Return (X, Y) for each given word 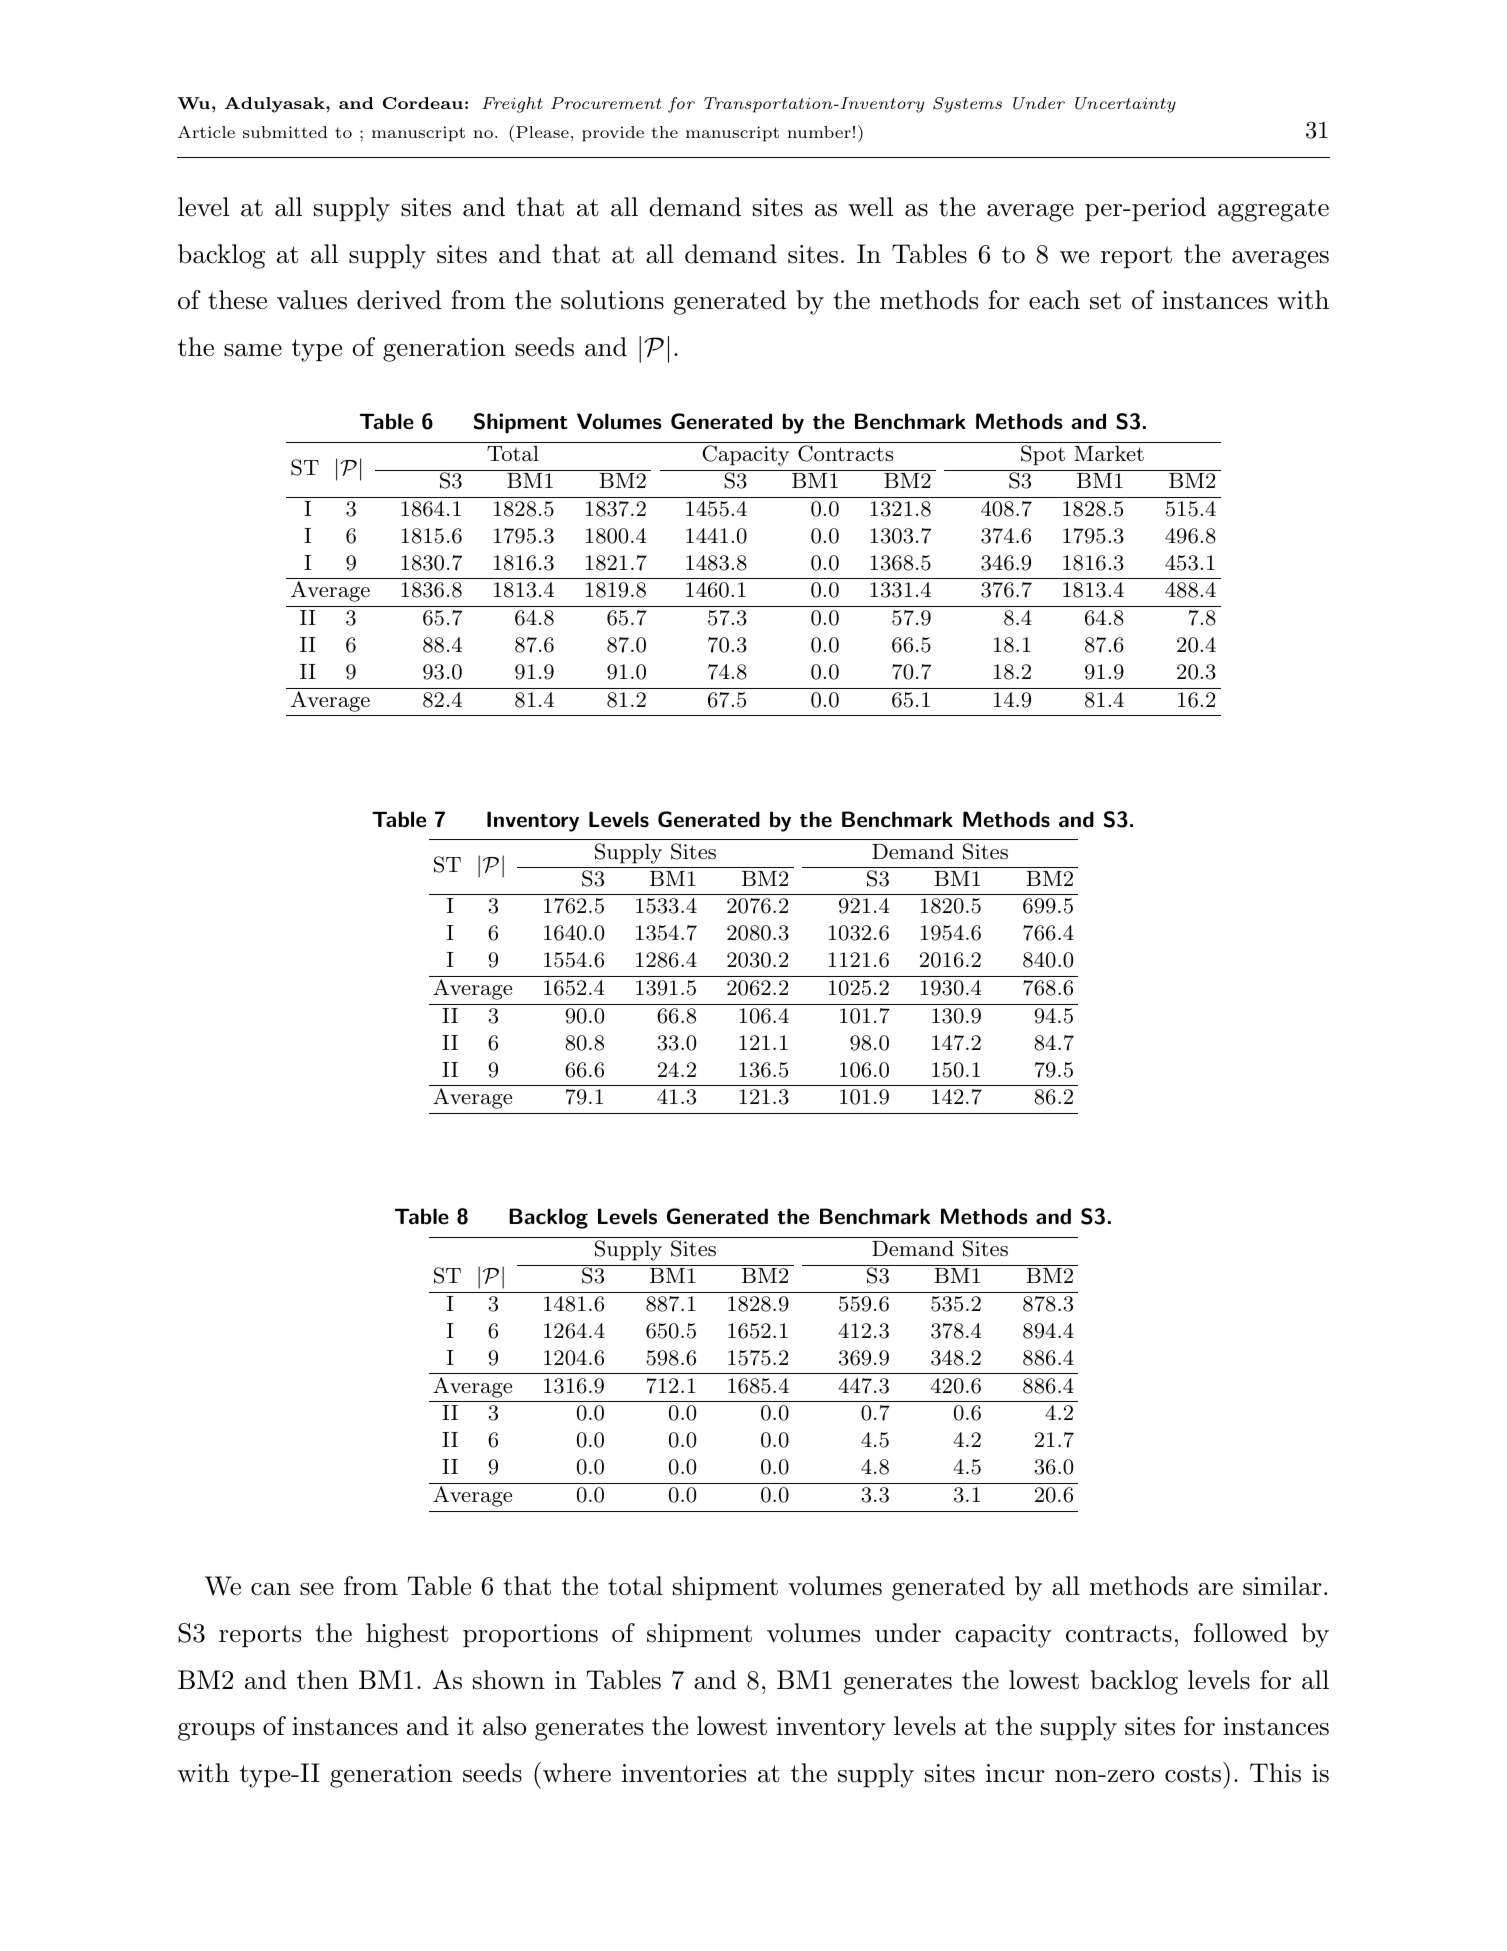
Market (1109, 453)
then (322, 1680)
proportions (530, 1636)
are (1215, 1589)
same (253, 350)
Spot (1043, 455)
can (271, 1589)
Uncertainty (1125, 105)
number (819, 132)
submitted (285, 132)
